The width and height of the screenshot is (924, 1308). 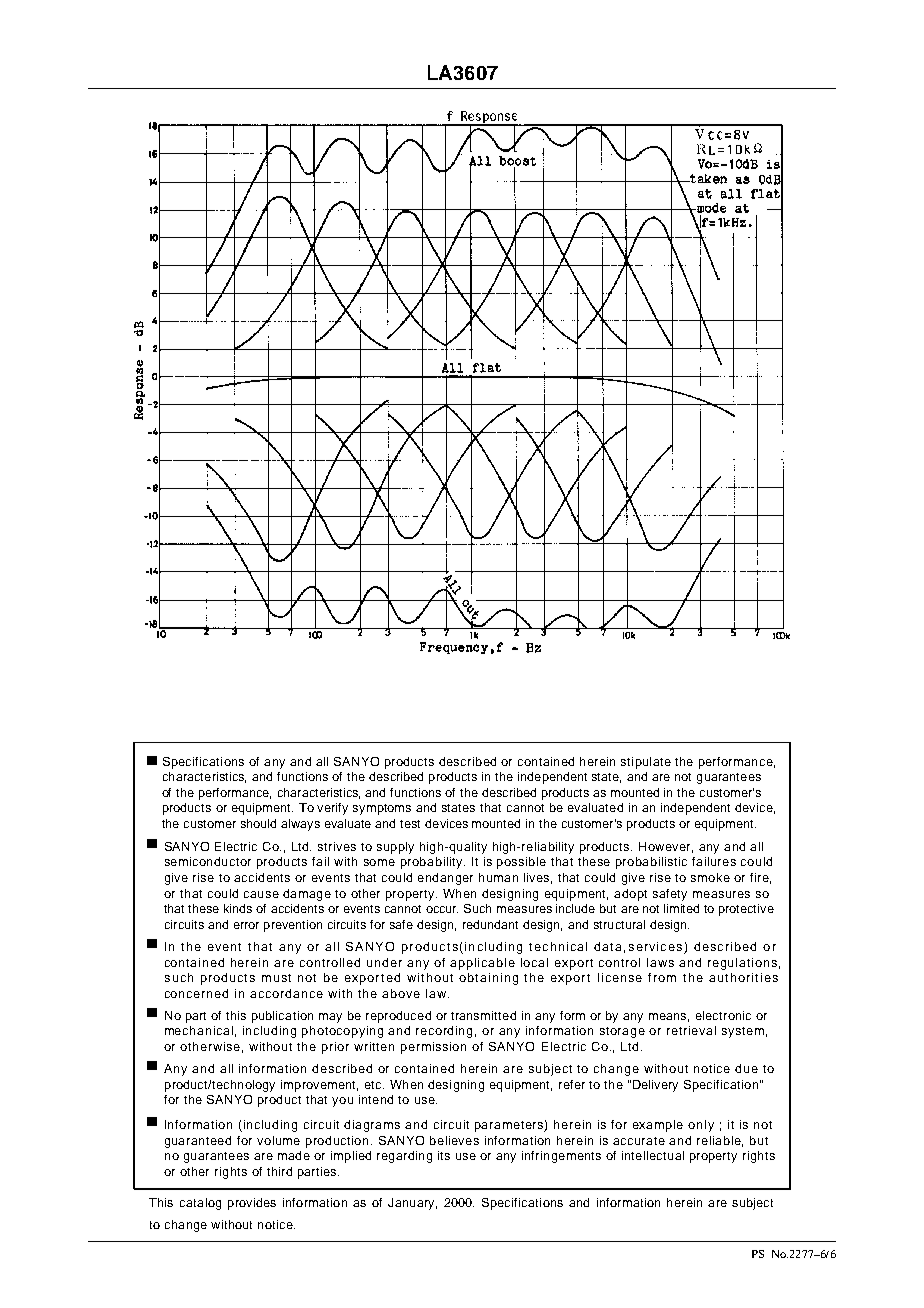 I want to click on from, so click(x=662, y=977).
